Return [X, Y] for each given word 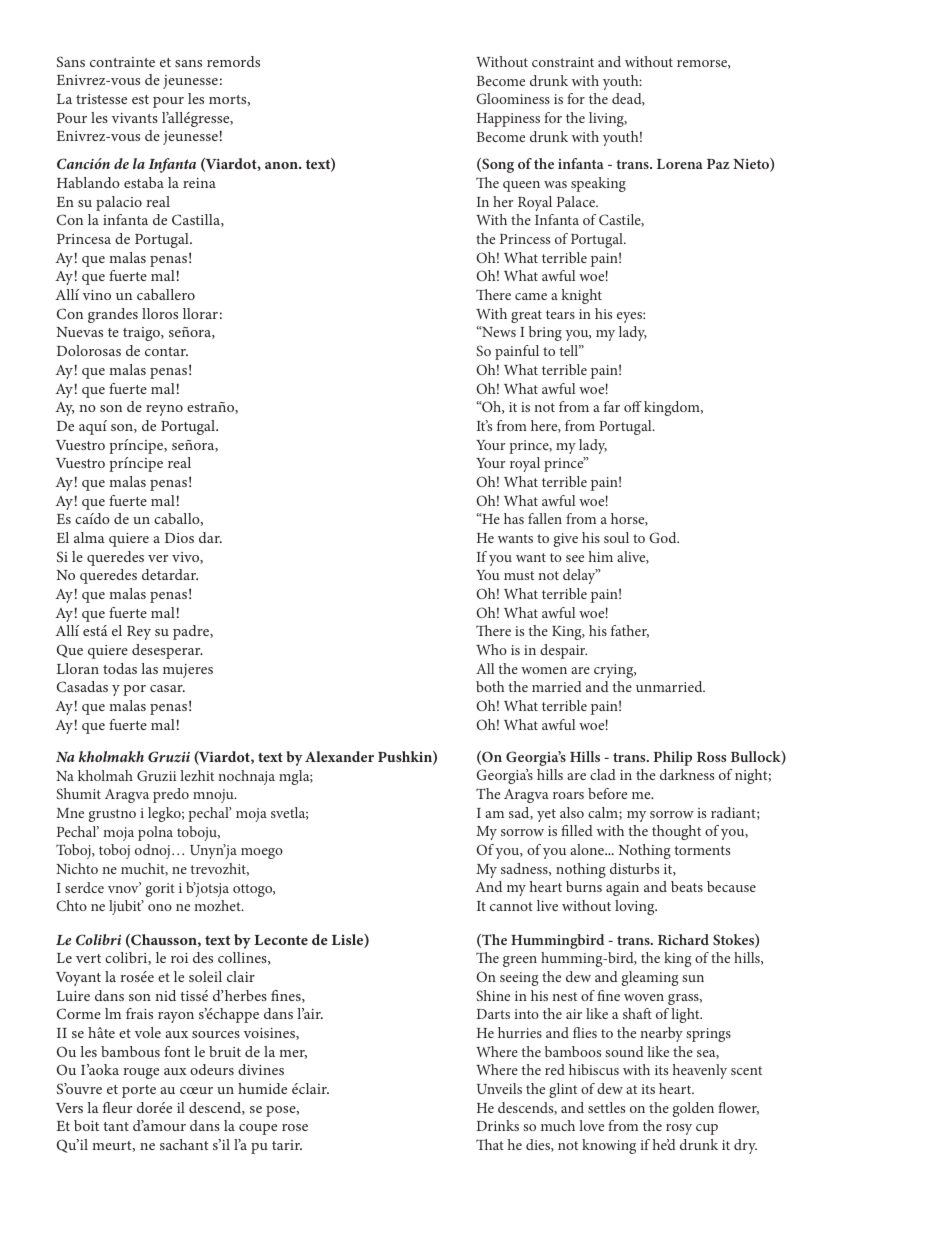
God [664, 537]
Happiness [508, 120]
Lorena [680, 164]
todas [120, 668]
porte [139, 1091]
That [490, 1144]
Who [491, 649]
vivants [135, 118]
